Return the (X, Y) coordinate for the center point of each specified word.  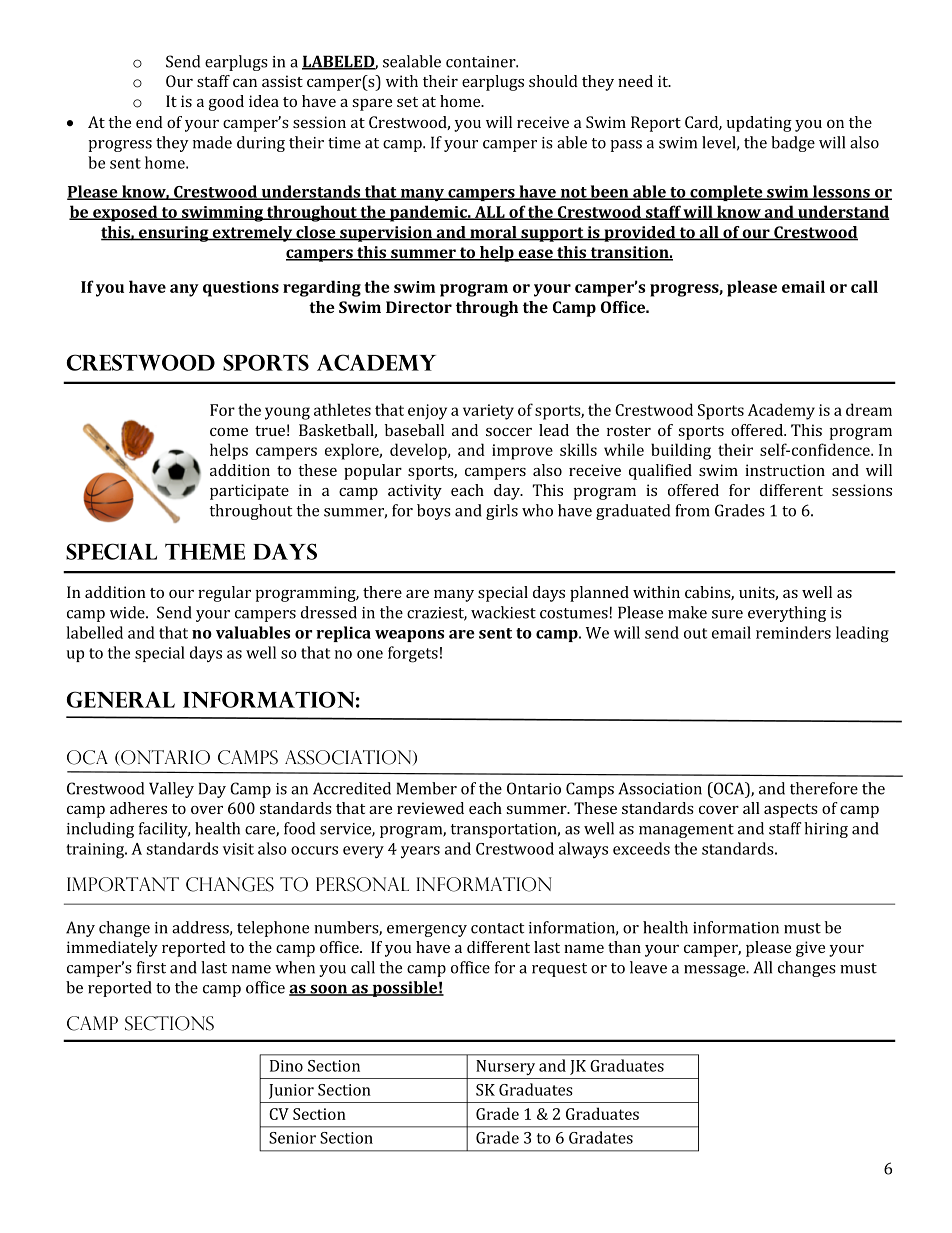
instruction (785, 470)
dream (869, 409)
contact (497, 928)
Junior (291, 1091)
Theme (205, 552)
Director (419, 307)
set (407, 102)
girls (502, 512)
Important (123, 884)
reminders (793, 632)
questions (241, 289)
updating (759, 124)
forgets (413, 654)
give (810, 949)
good (226, 103)
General (121, 699)
